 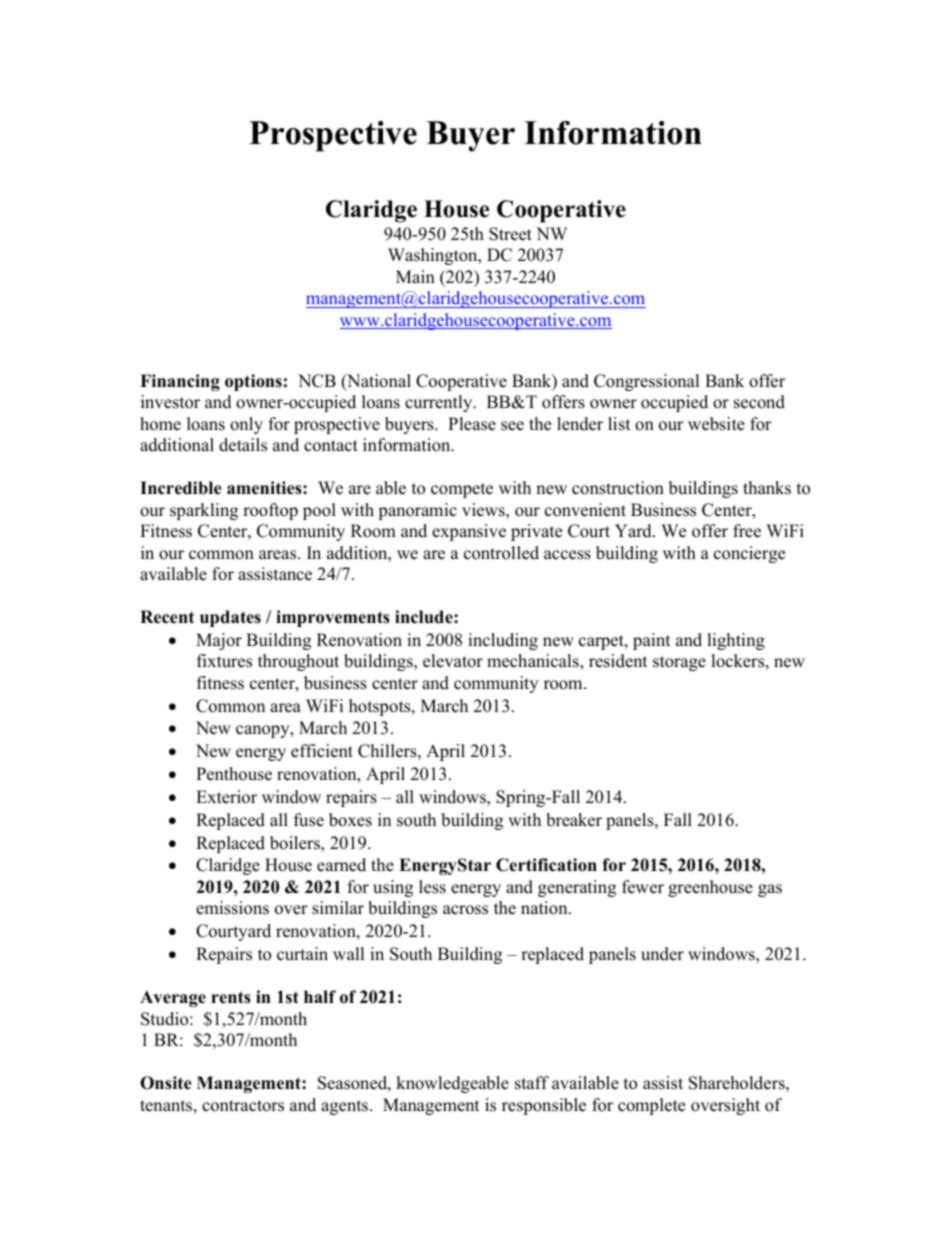 I want to click on compete, so click(x=462, y=490).
